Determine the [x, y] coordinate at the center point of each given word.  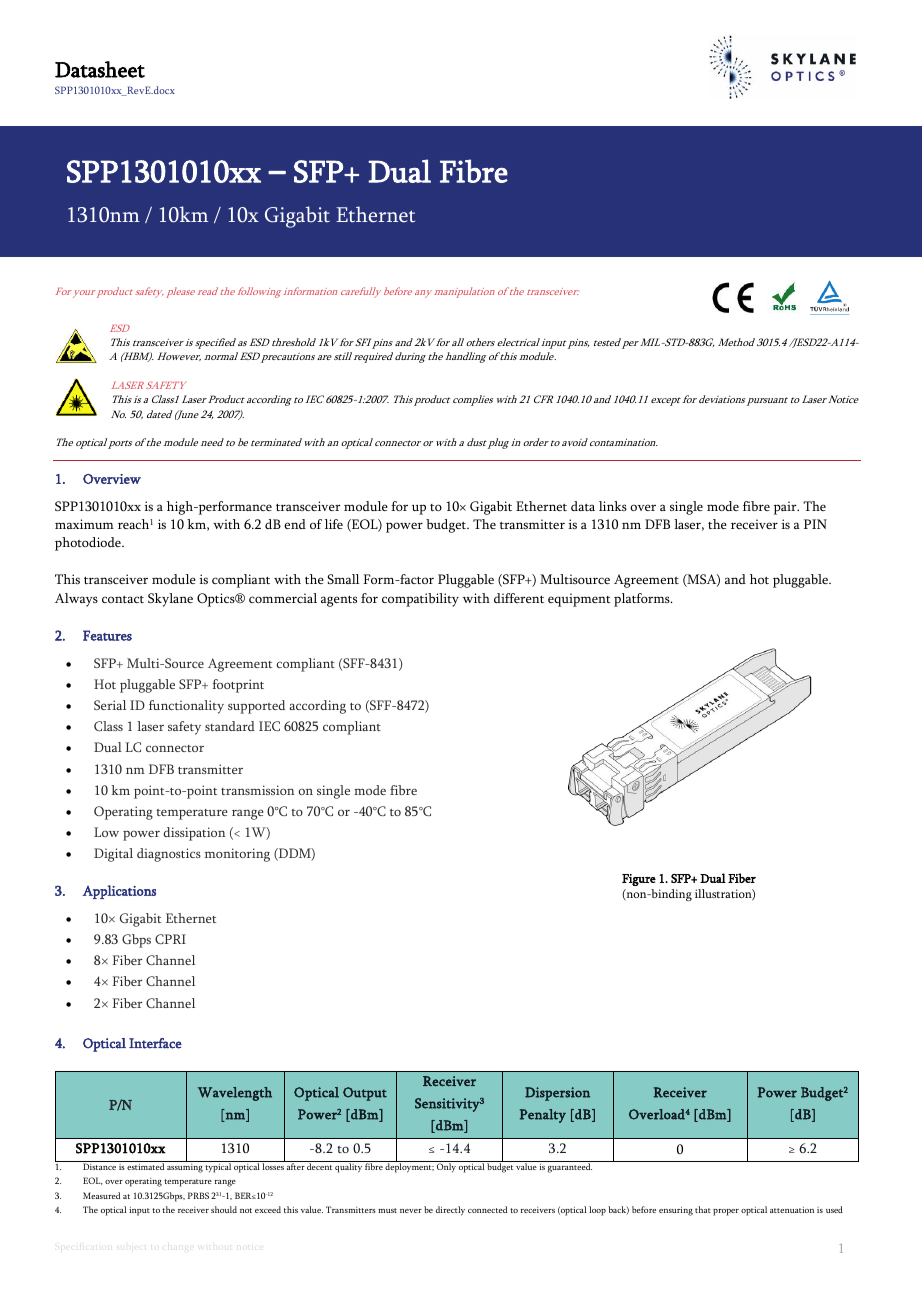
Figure [639, 880]
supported [256, 707]
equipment [579, 600]
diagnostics [169, 855]
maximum [84, 524]
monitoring [237, 855]
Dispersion [557, 1094]
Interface [155, 1043]
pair [786, 508]
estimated [145, 1166]
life [334, 524]
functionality [186, 707]
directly [450, 1211]
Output [365, 1094]
